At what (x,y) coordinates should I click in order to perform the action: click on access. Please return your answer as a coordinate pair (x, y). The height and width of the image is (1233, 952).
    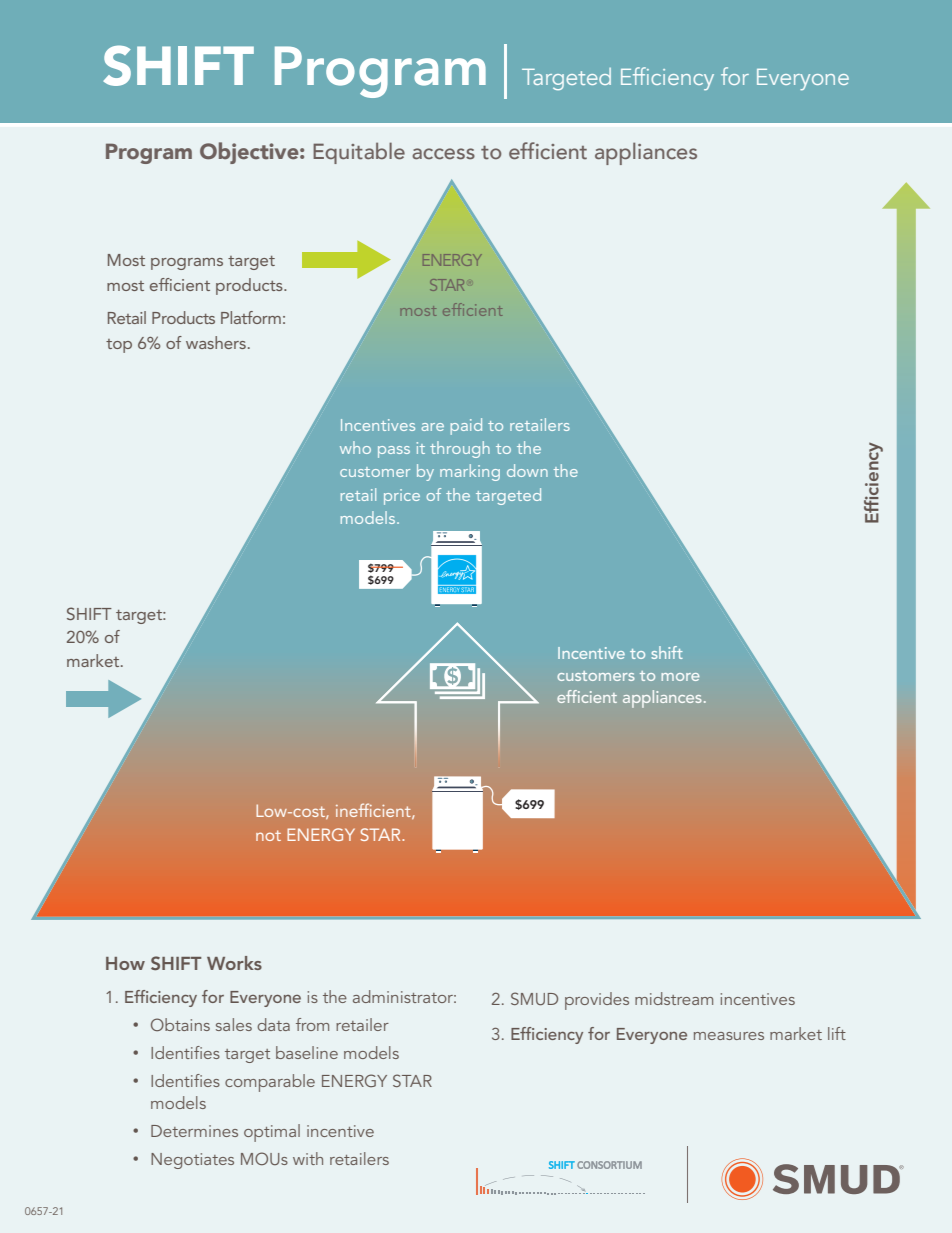
    Looking at the image, I should click on (443, 154).
